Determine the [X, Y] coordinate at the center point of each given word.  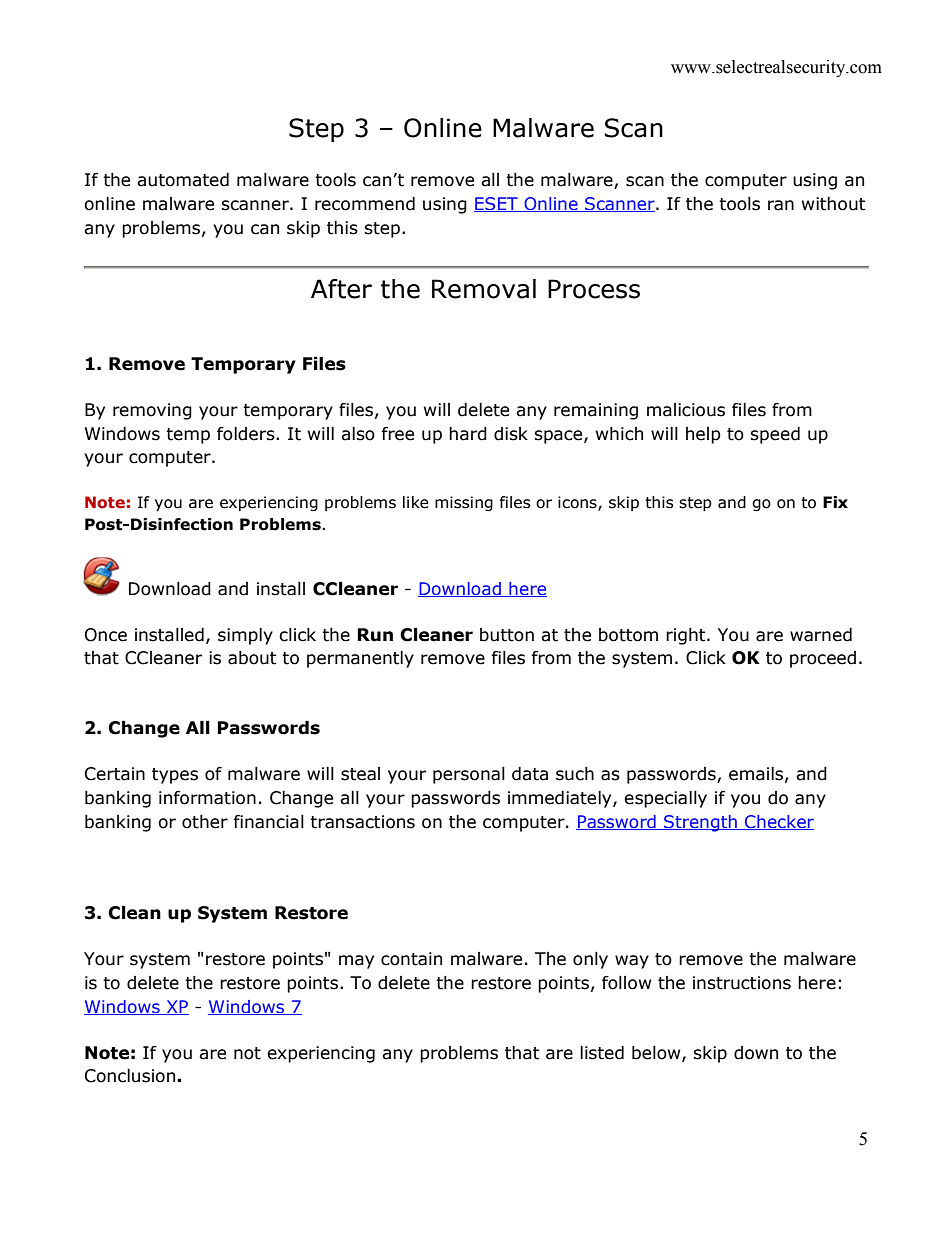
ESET [497, 204]
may [356, 962]
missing [464, 503]
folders [247, 434]
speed [775, 435]
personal [469, 775]
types [175, 776]
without [834, 204]
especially [665, 799]
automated [183, 180]
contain [411, 959]
